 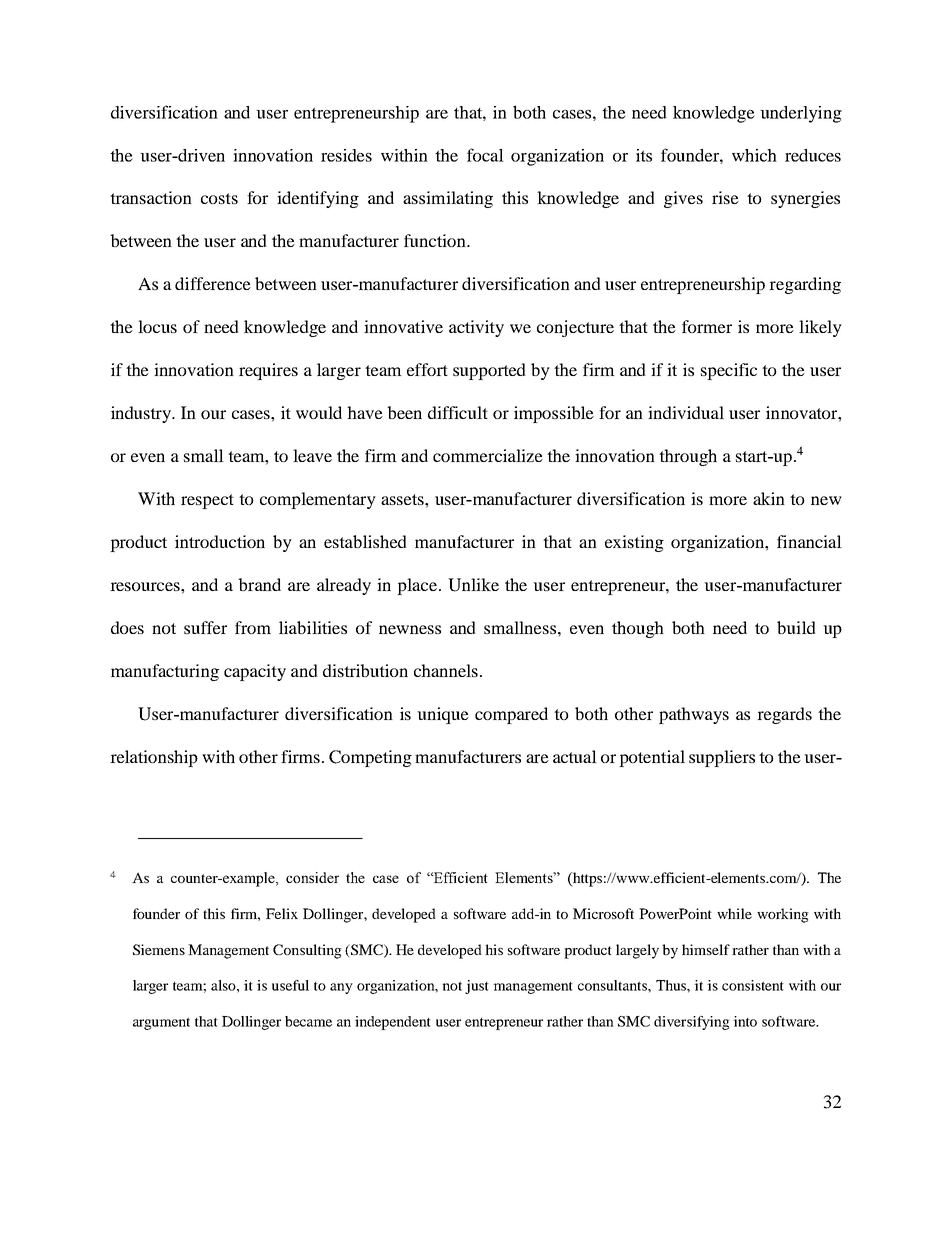 What do you see at coordinates (219, 198) in the page?
I see `costs` at bounding box center [219, 198].
